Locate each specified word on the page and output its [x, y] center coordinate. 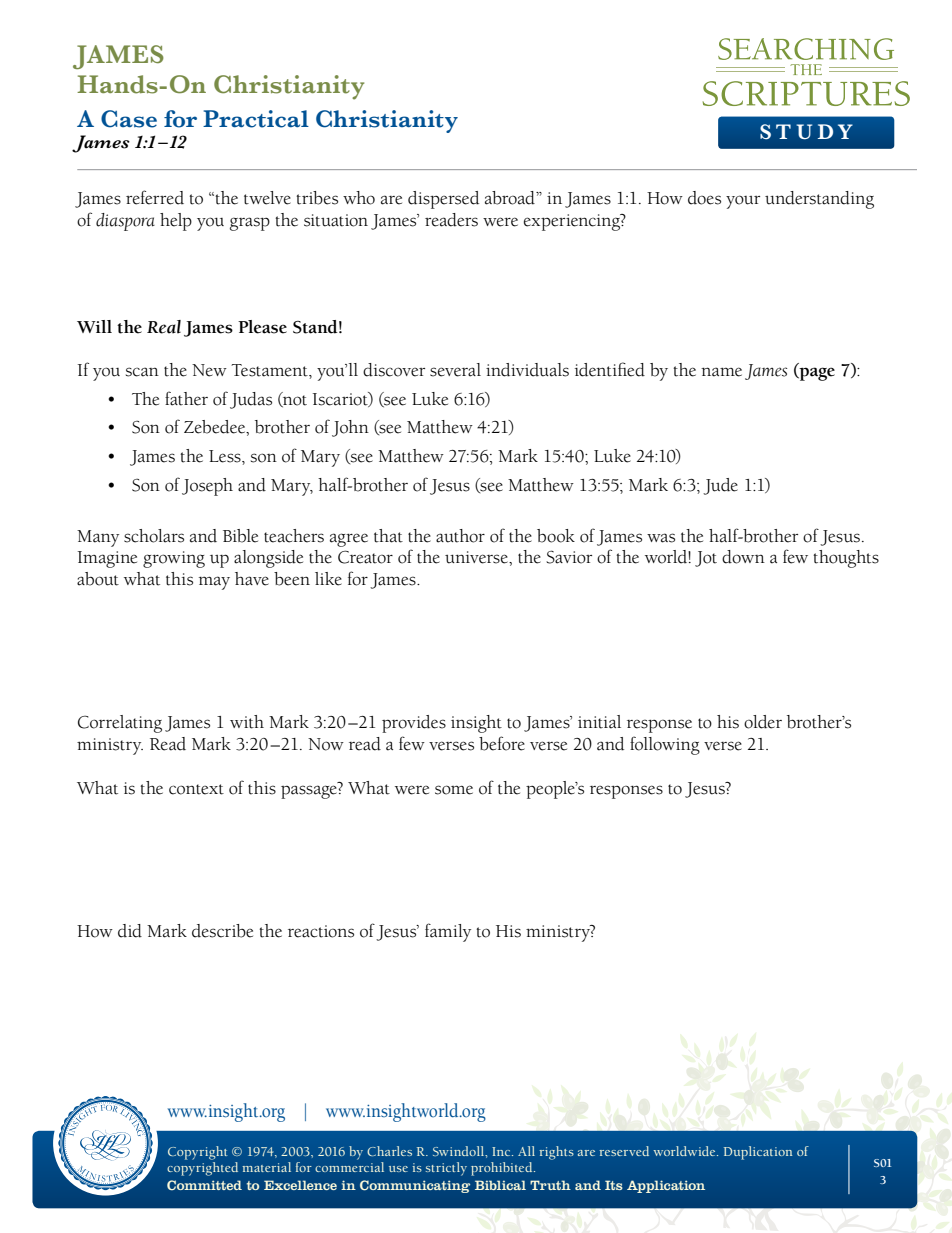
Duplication [758, 1153]
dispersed [443, 200]
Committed [204, 1185]
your [743, 202]
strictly [446, 1169]
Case [129, 119]
